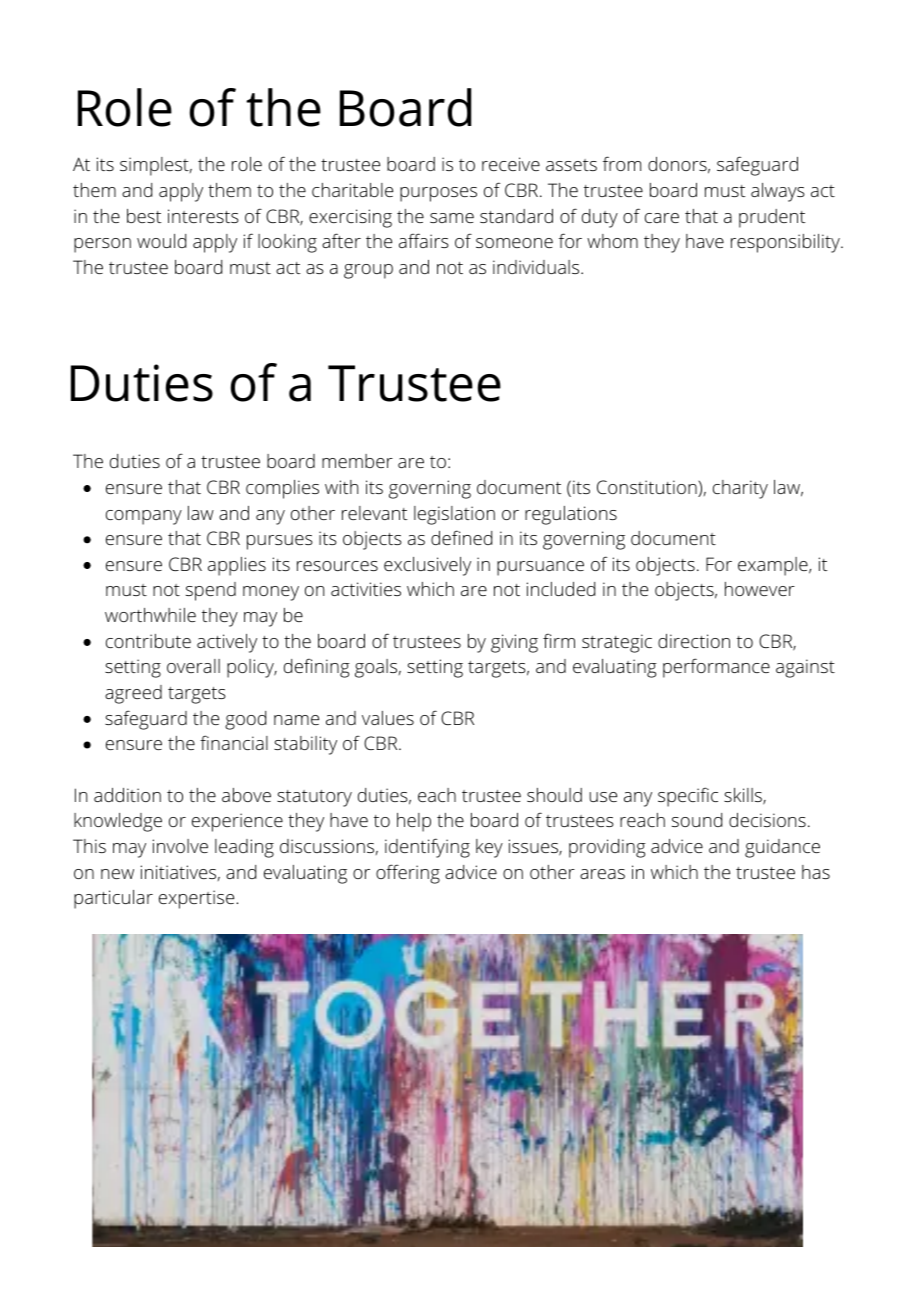  What do you see at coordinates (203, 216) in the document?
I see `interests` at bounding box center [203, 216].
